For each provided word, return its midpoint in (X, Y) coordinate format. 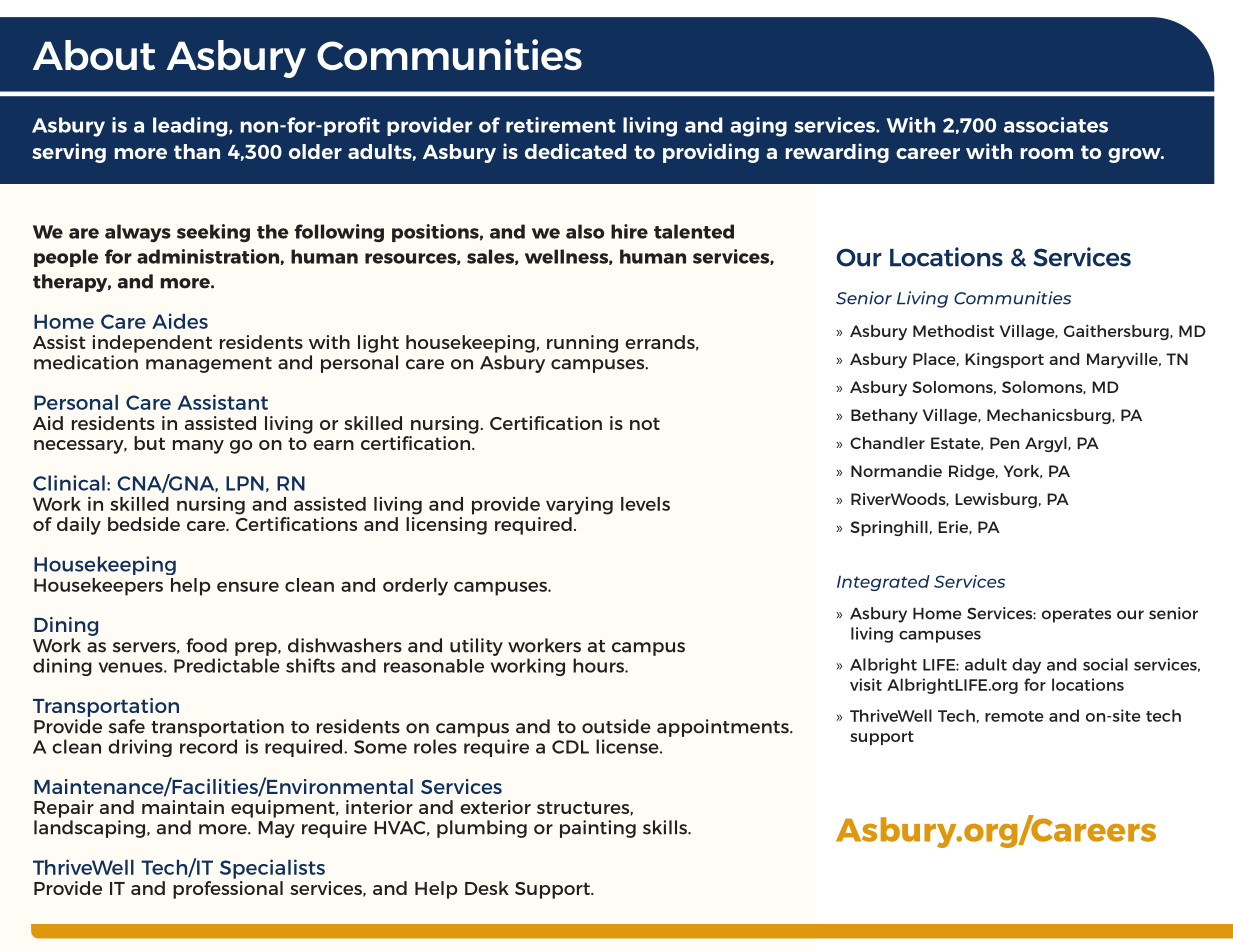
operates (1076, 615)
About (94, 55)
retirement (561, 125)
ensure (248, 586)
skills (666, 827)
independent (152, 344)
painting (598, 829)
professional (228, 888)
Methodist (953, 331)
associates (1056, 125)
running (582, 344)
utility (476, 647)
